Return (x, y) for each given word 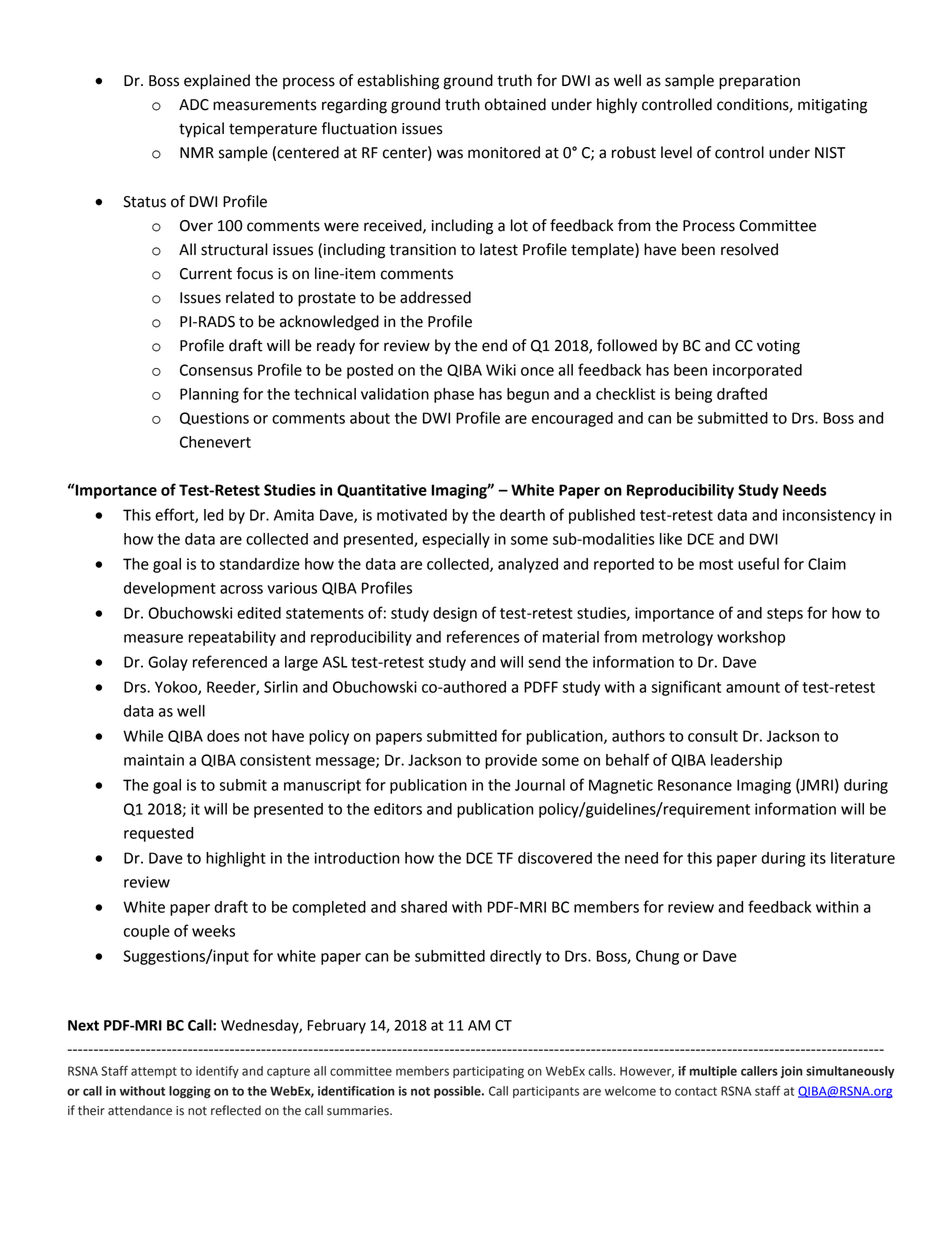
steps (785, 615)
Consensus (216, 370)
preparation (759, 82)
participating (488, 1072)
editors (398, 809)
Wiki (501, 370)
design (455, 614)
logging (190, 1092)
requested (158, 834)
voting (778, 347)
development (170, 589)
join (791, 1072)
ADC (194, 105)
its (818, 858)
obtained (515, 104)
